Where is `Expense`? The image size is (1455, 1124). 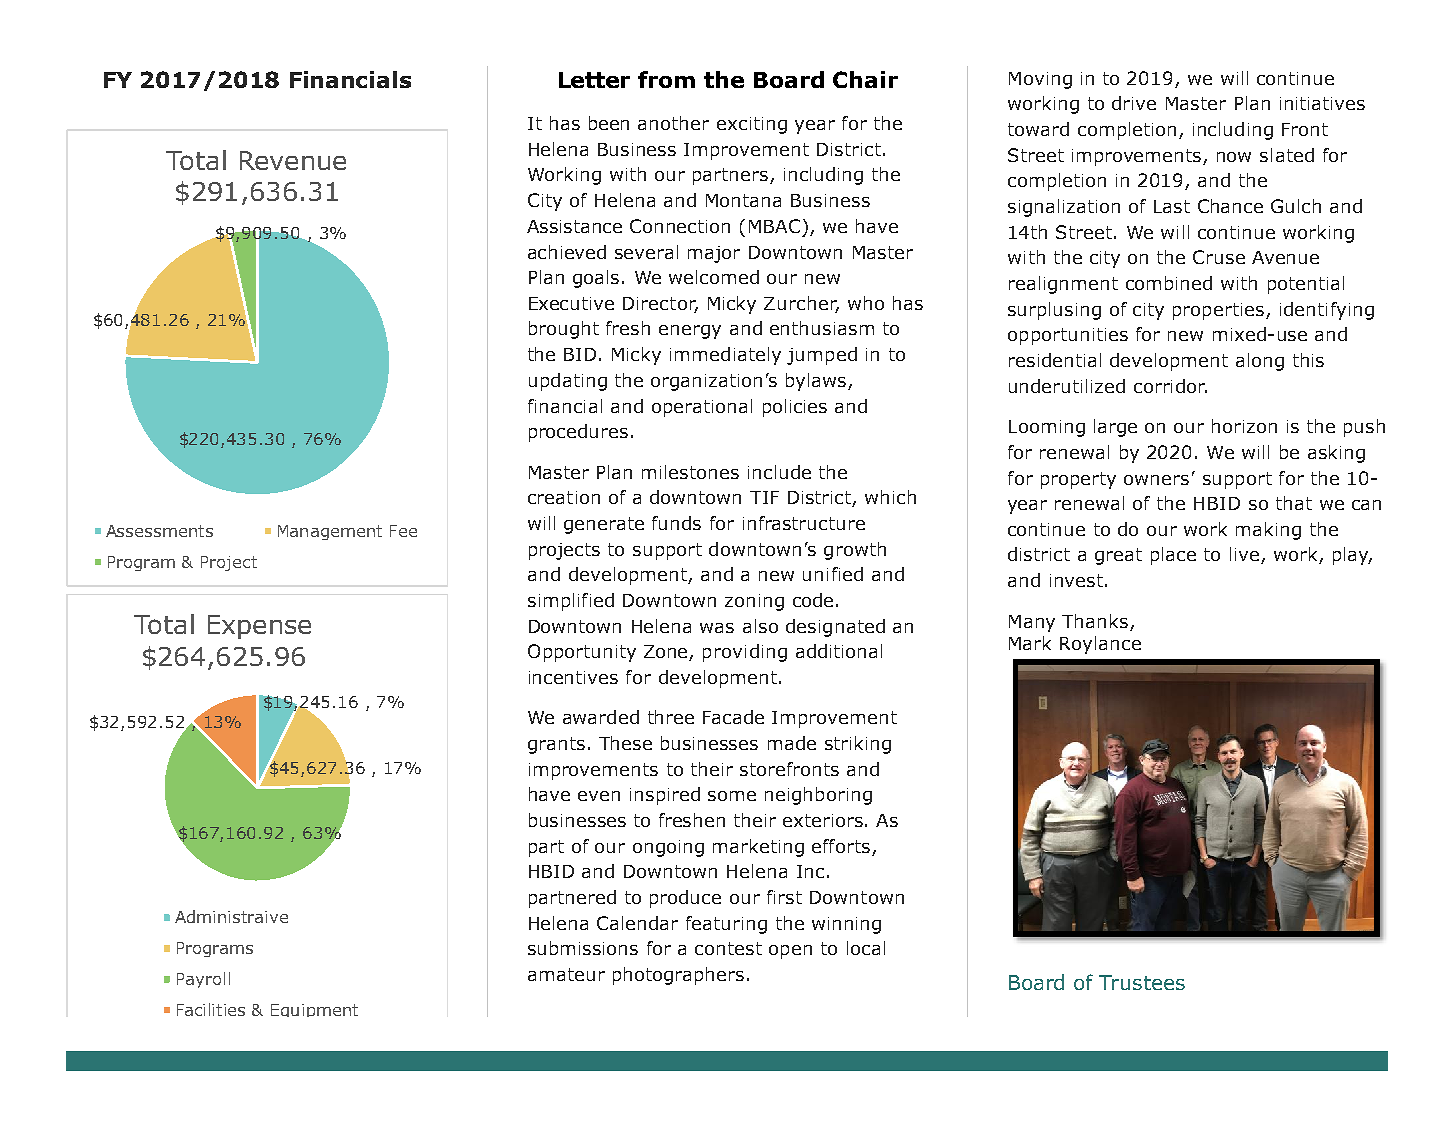
Expense is located at coordinates (259, 627).
